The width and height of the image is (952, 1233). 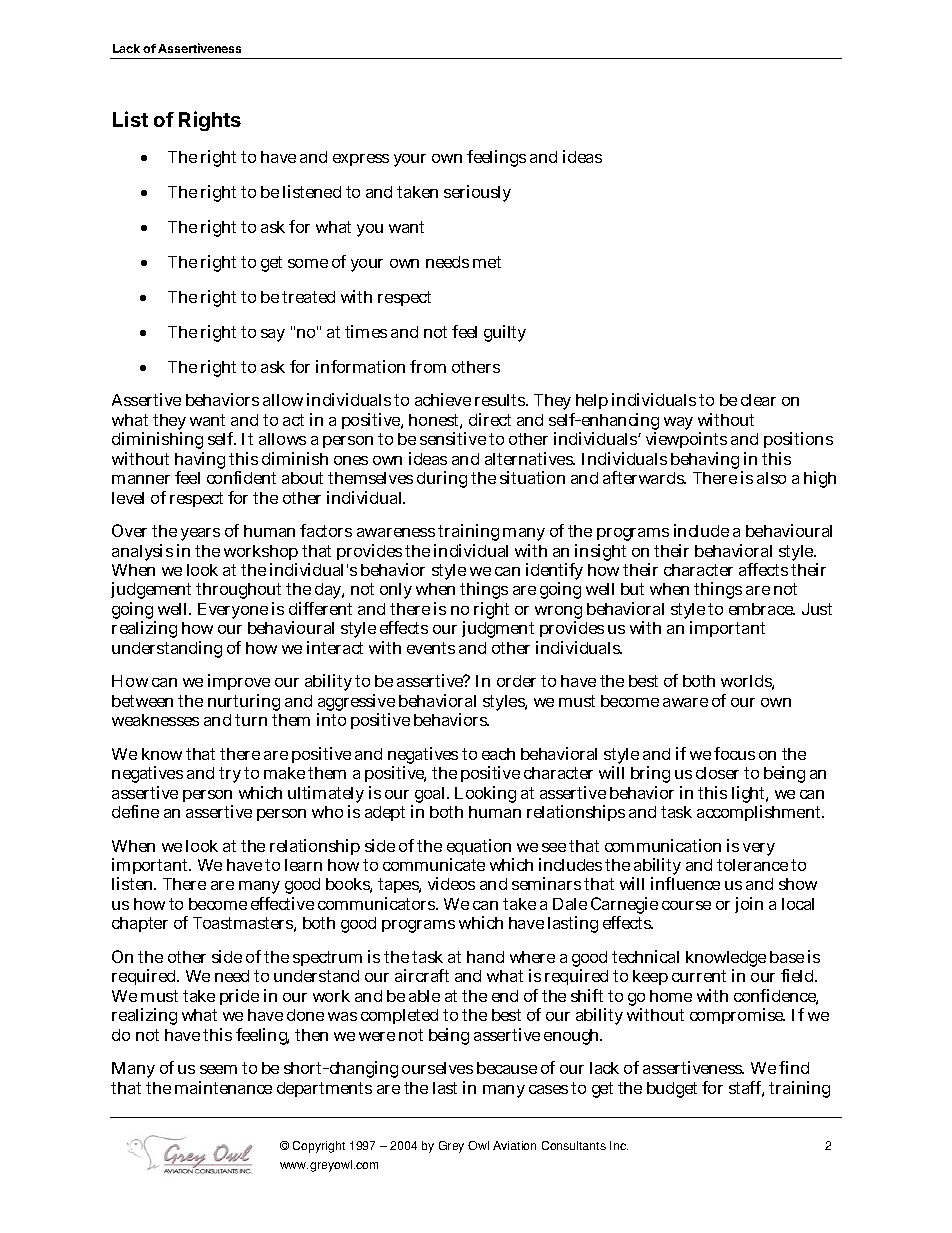 I want to click on clear, so click(x=758, y=400).
